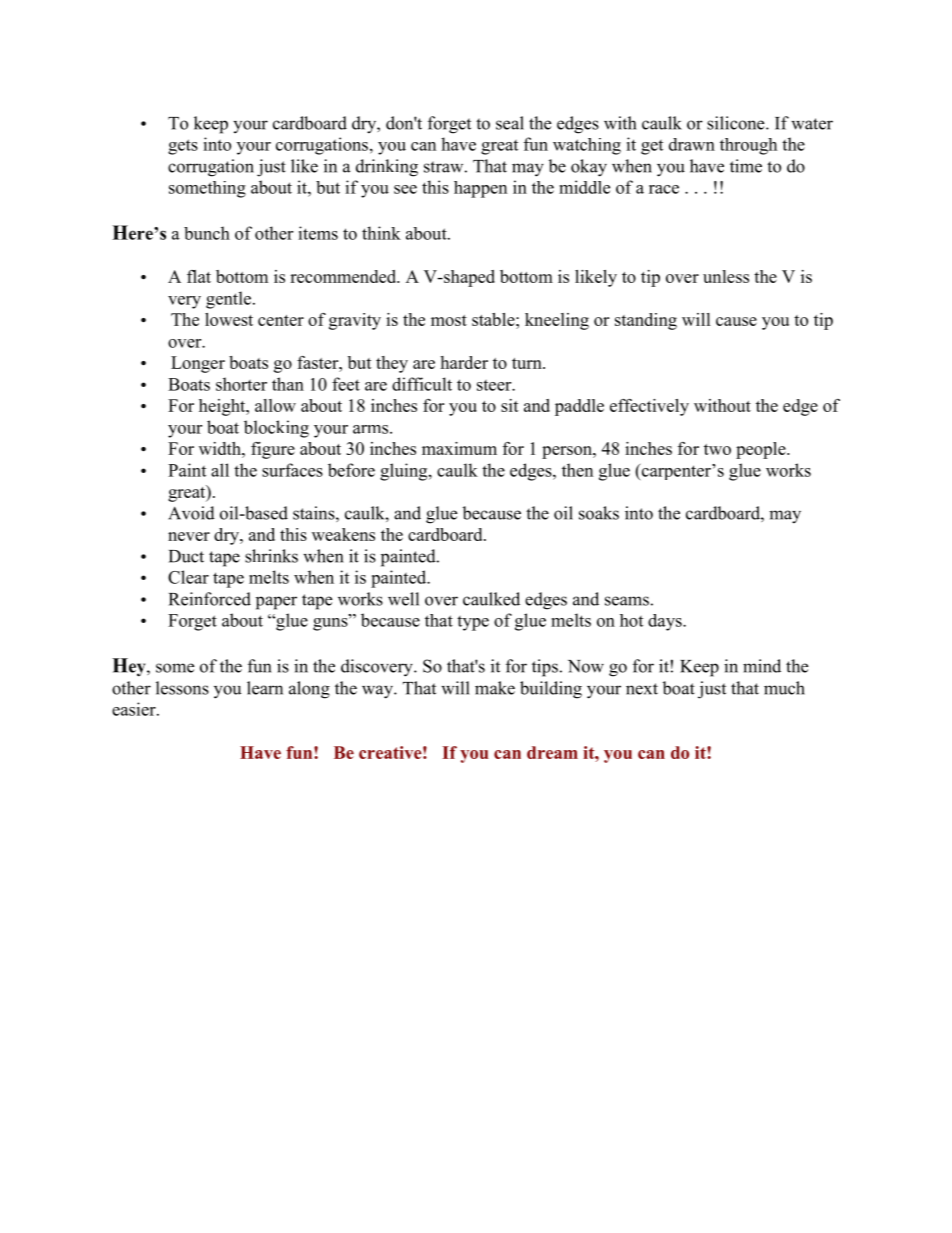 The image size is (952, 1233). I want to click on easier, so click(135, 709).
